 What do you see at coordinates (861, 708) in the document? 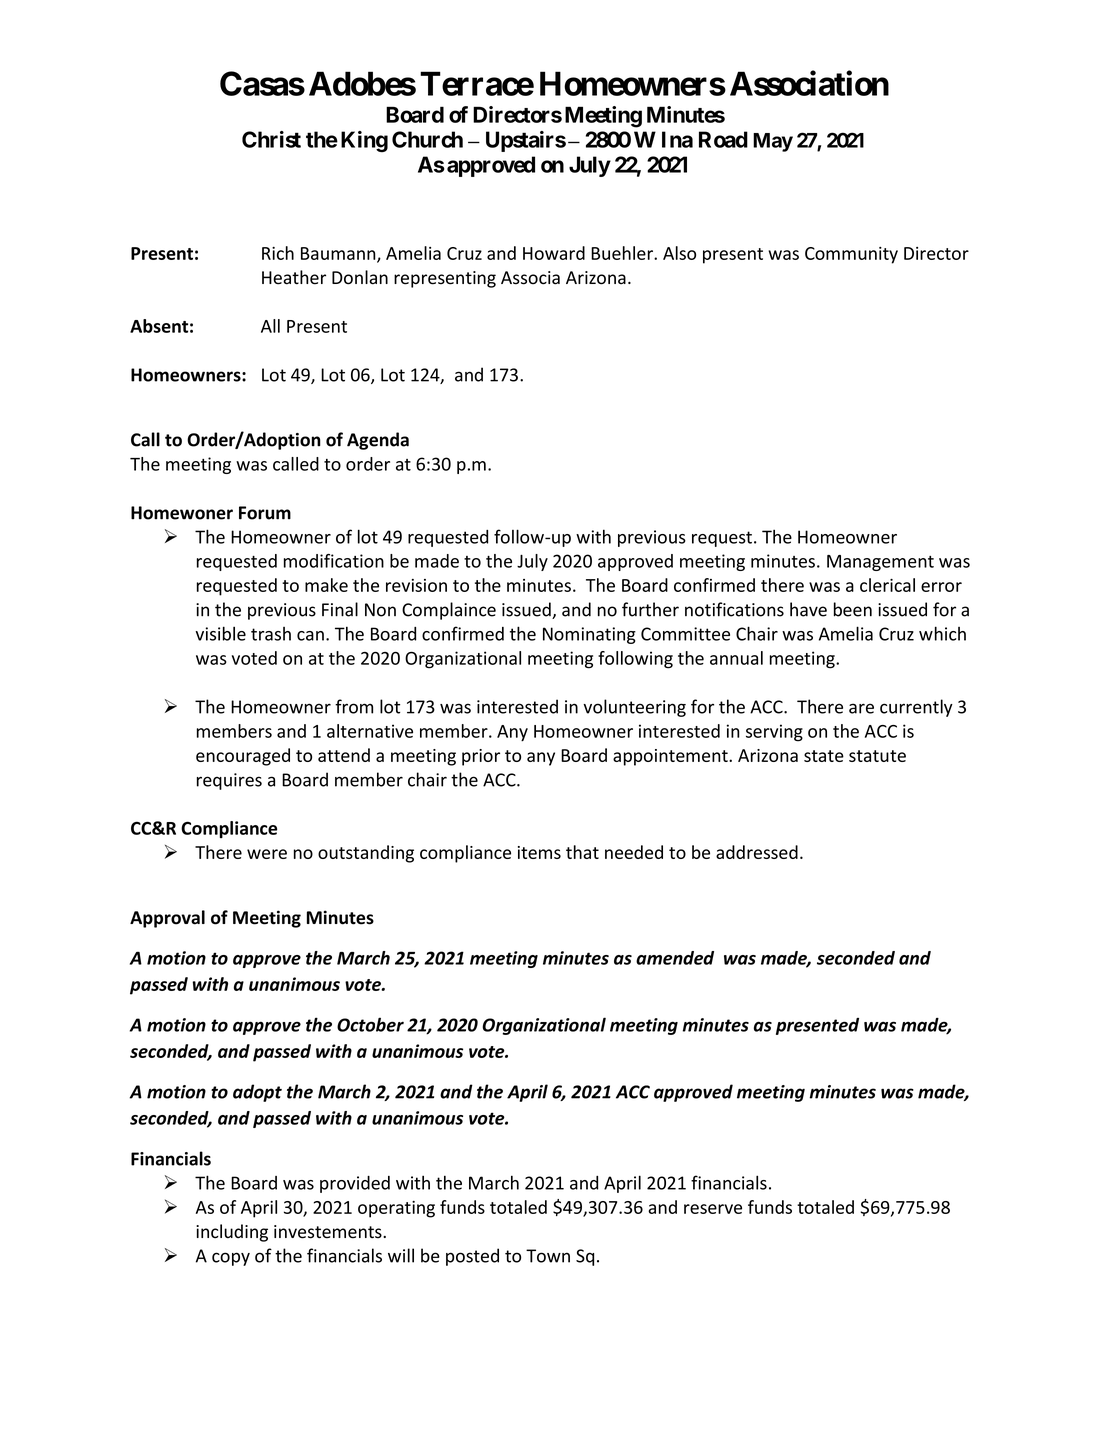
I see `are` at bounding box center [861, 708].
